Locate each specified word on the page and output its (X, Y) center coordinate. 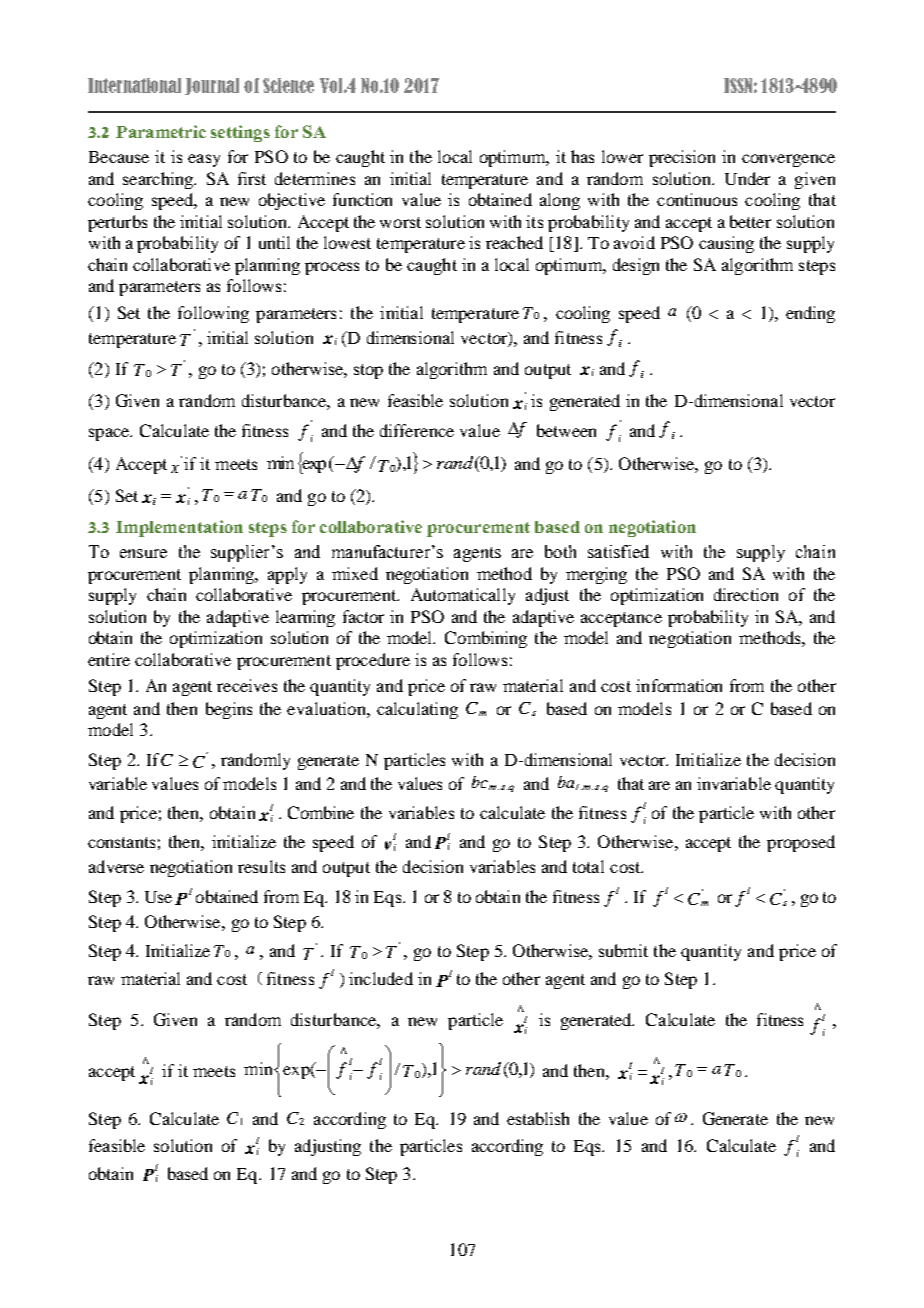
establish (538, 1118)
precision (682, 158)
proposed (801, 843)
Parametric (161, 131)
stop (368, 371)
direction (746, 594)
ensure (143, 553)
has (582, 156)
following (213, 314)
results (261, 866)
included (381, 978)
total (588, 866)
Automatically (463, 596)
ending (810, 314)
